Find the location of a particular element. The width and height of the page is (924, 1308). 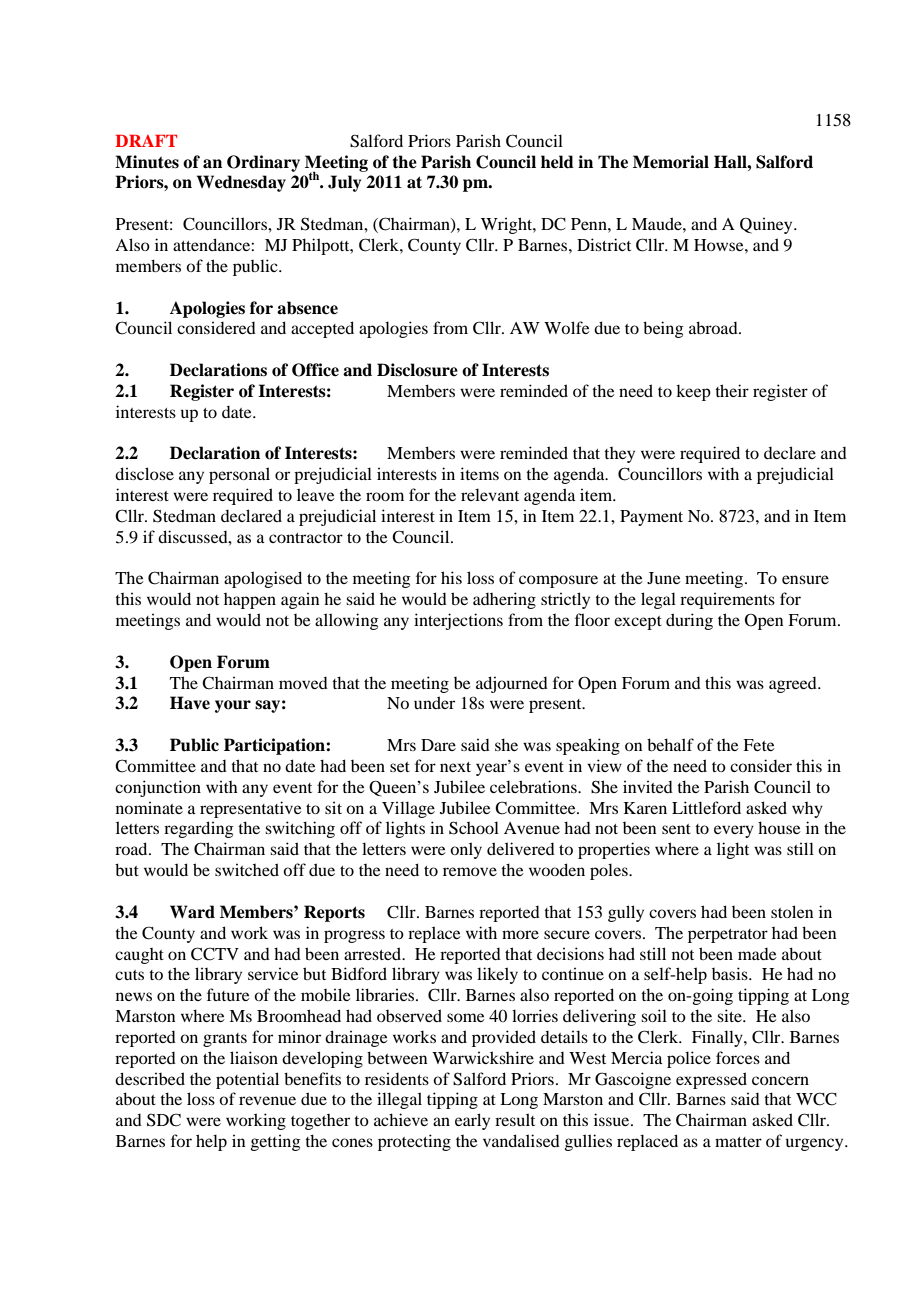

held is located at coordinates (557, 162).
